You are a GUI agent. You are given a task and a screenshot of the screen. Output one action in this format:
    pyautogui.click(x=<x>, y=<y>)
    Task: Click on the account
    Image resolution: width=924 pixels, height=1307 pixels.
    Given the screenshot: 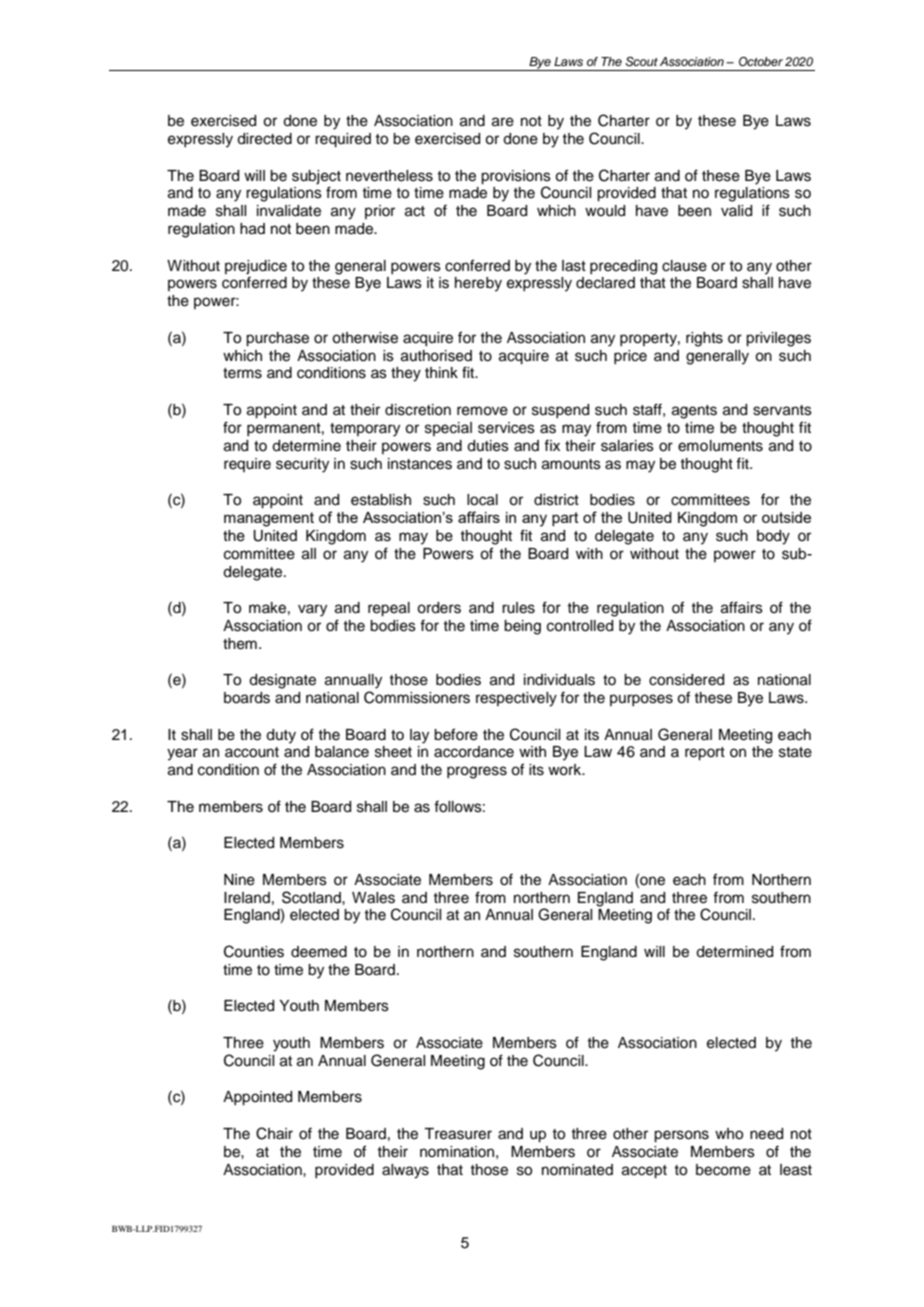 What is the action you would take?
    pyautogui.click(x=252, y=752)
